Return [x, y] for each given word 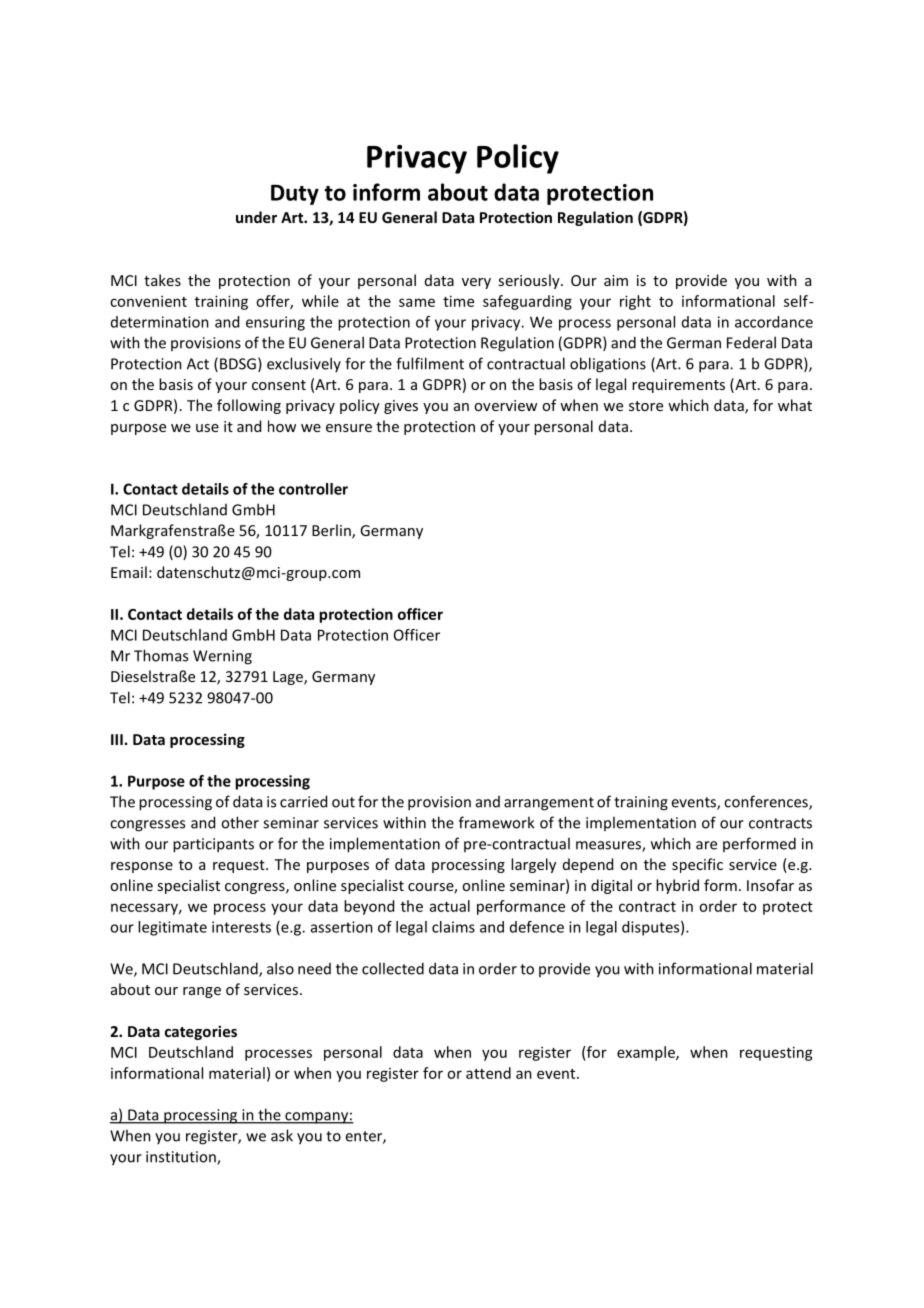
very [476, 283]
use [207, 428]
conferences [767, 802]
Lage [289, 678]
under [256, 217]
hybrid [677, 886]
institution [182, 1158]
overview [505, 405]
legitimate [172, 928]
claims [453, 927]
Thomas [161, 655]
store [646, 406]
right [635, 302]
